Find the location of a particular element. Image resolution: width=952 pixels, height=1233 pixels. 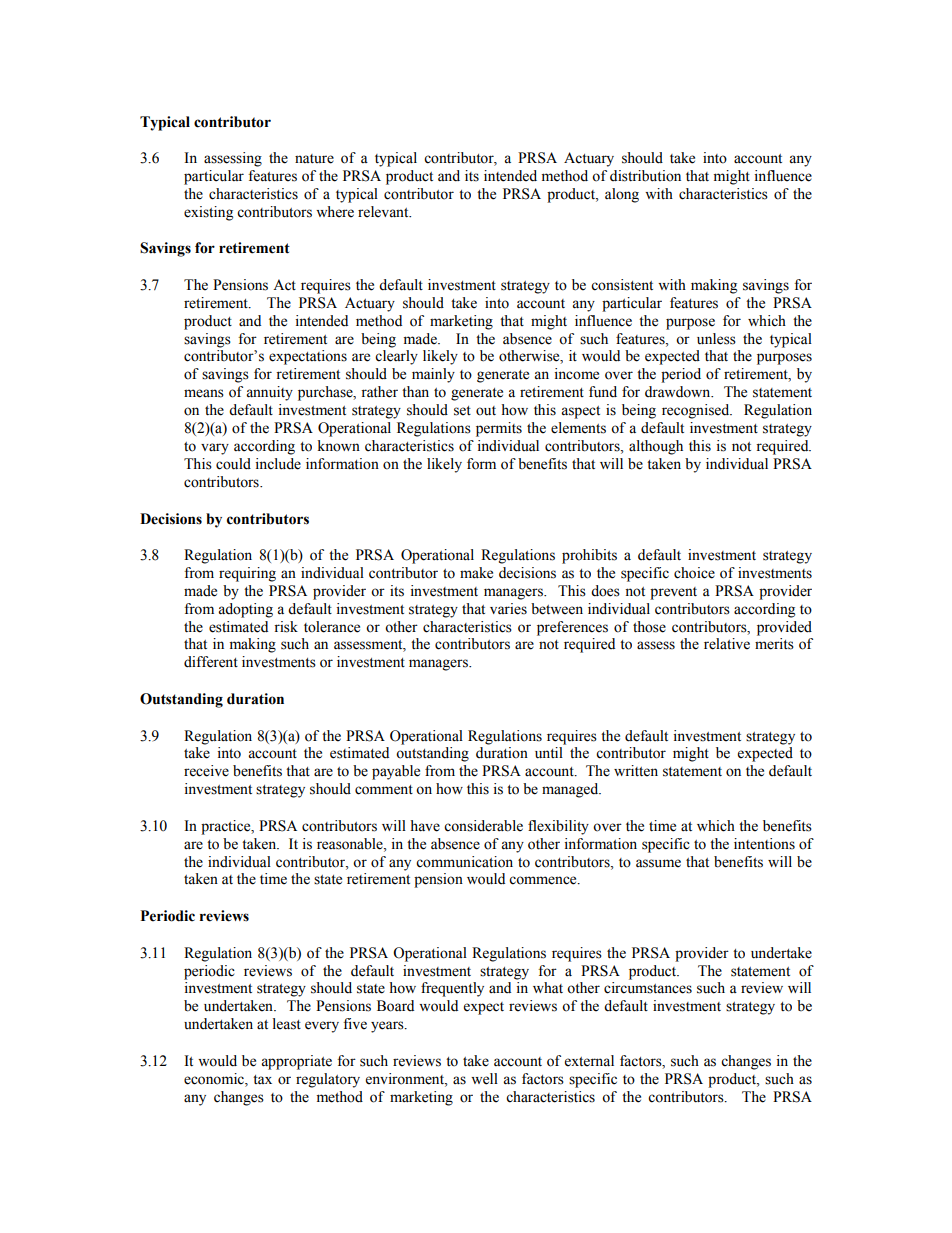

appropriate is located at coordinates (296, 1062).
